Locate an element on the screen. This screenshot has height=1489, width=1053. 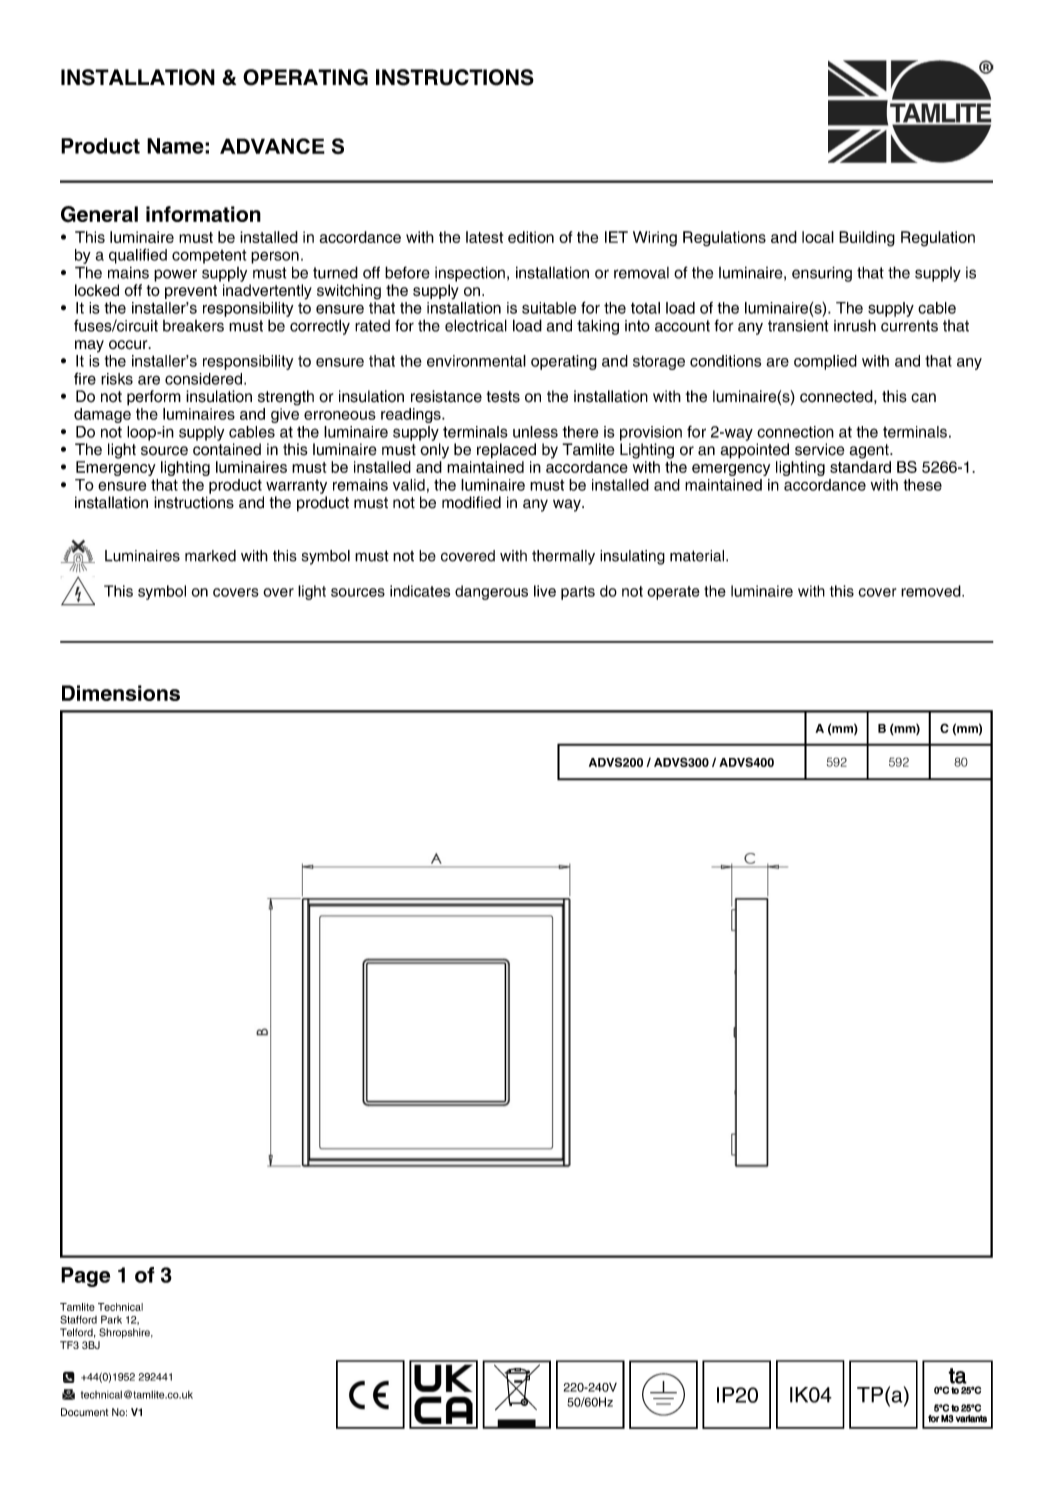
edition is located at coordinates (531, 237).
